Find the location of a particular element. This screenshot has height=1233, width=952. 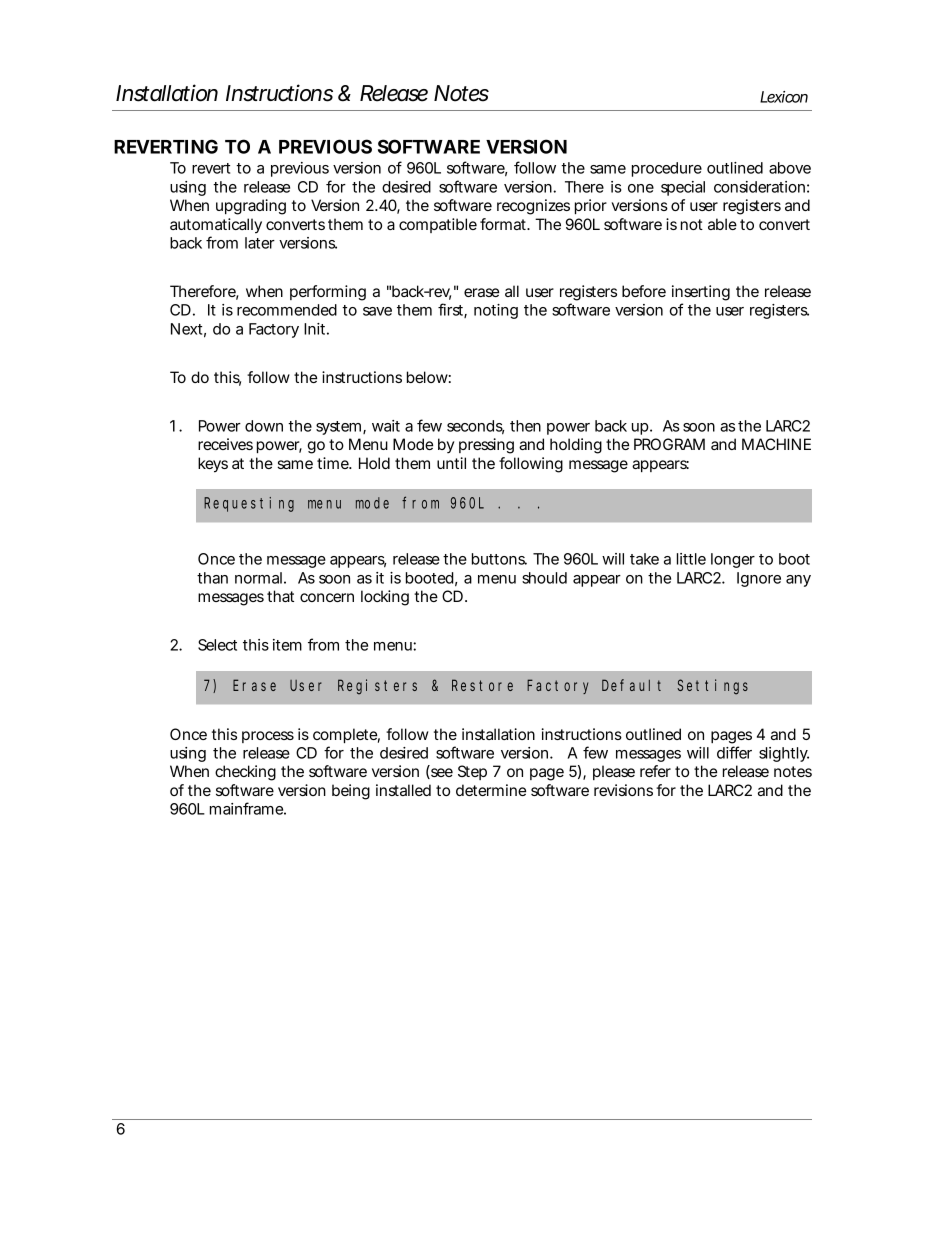

later is located at coordinates (260, 243).
